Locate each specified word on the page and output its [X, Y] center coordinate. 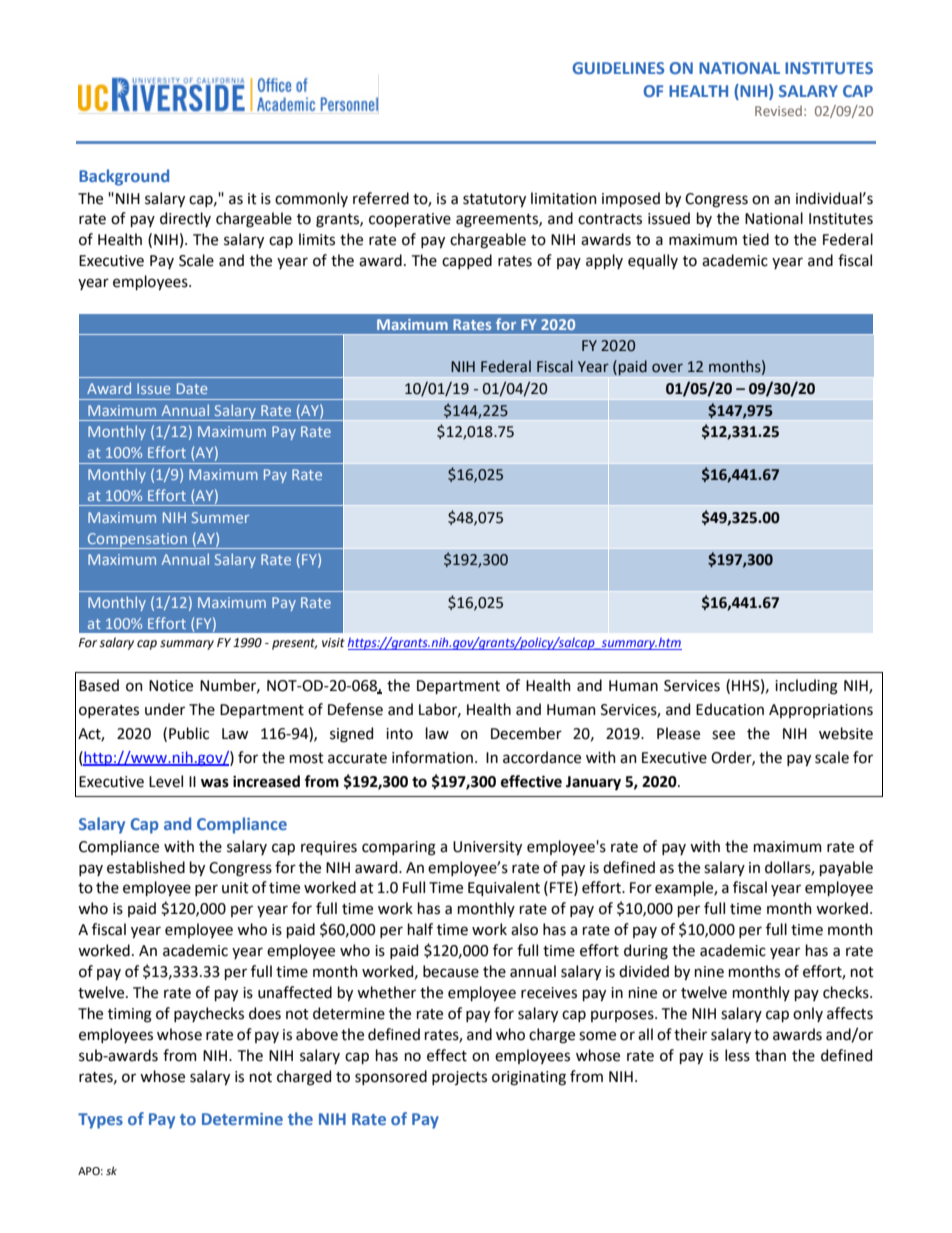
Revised [778, 111]
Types [100, 1121]
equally [653, 261]
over [667, 368]
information [432, 757]
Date [192, 388]
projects [459, 1078]
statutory [494, 200]
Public [189, 733]
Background [124, 177]
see [723, 735]
